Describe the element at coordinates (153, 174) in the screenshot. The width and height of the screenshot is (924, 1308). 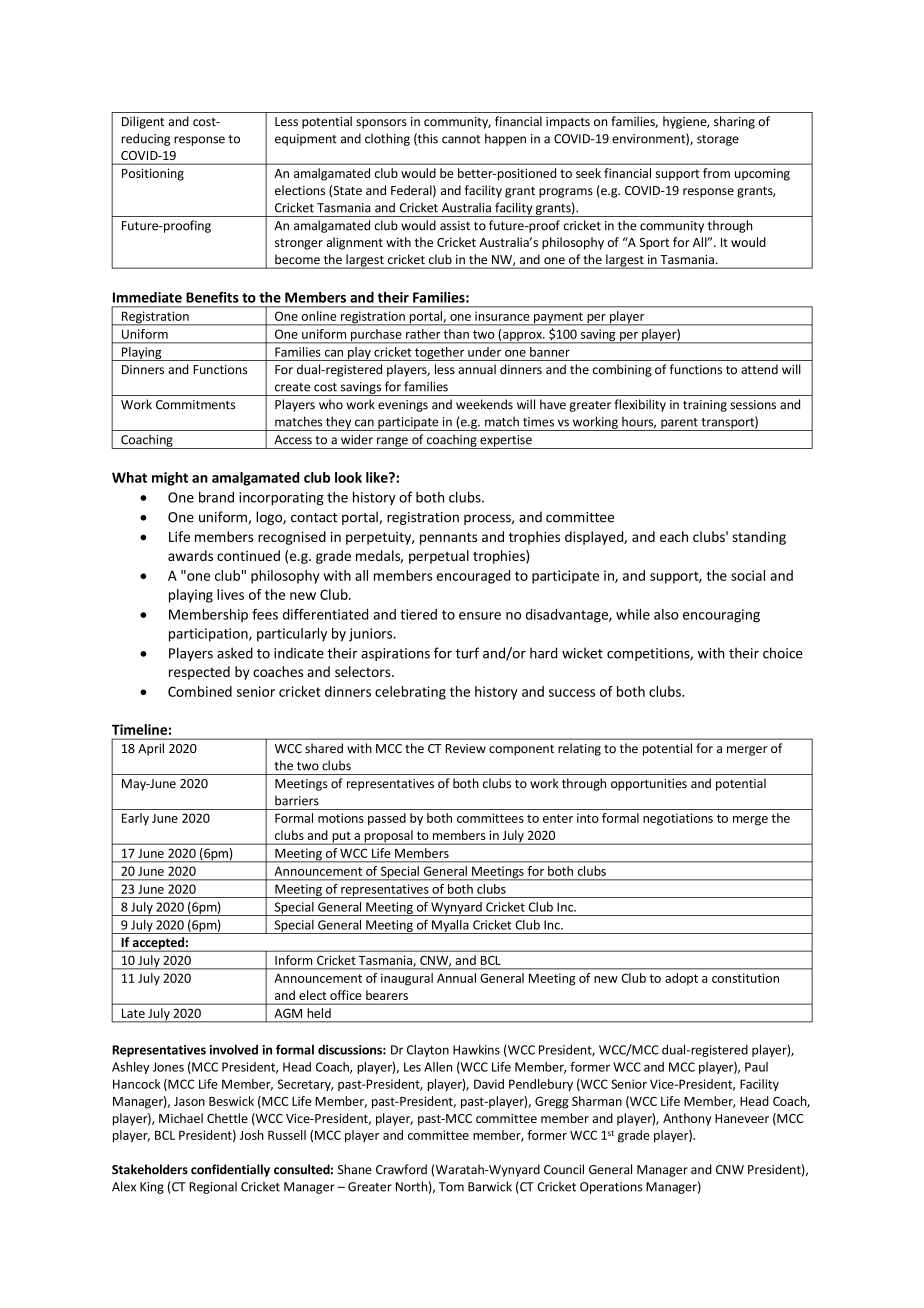
I see `Positioning` at that location.
